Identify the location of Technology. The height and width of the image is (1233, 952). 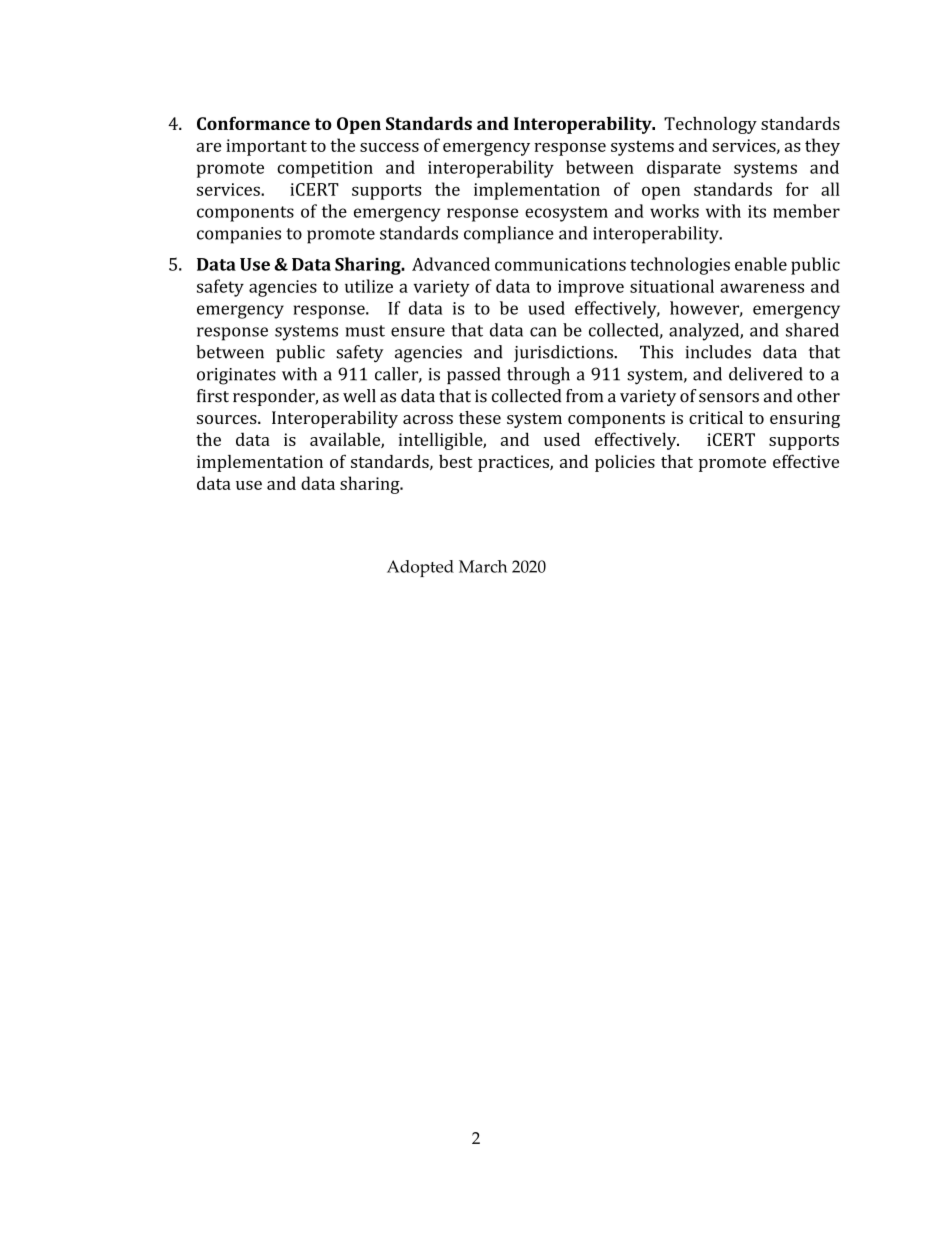
(710, 125).
